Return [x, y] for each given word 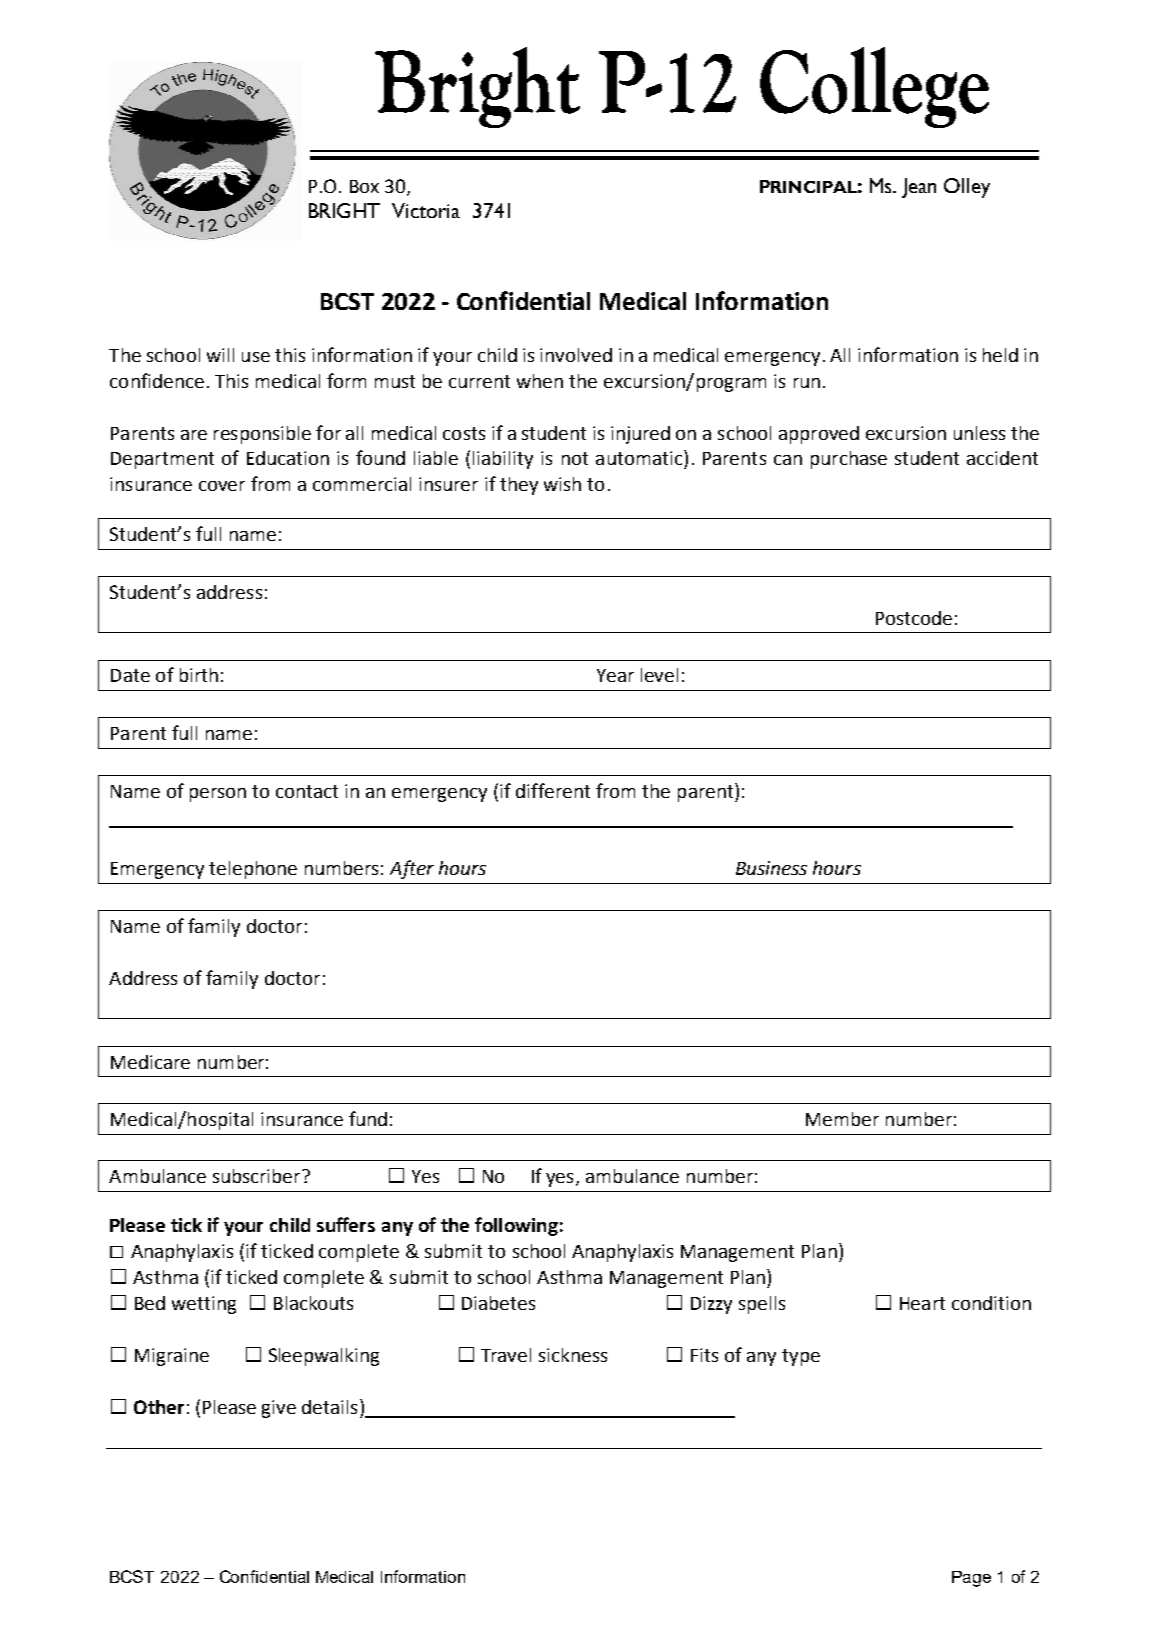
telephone [253, 870]
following [516, 1226]
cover [222, 486]
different [553, 790]
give [279, 1409]
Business [771, 868]
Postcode [914, 618]
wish [562, 484]
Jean [919, 188]
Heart [922, 1303]
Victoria [426, 210]
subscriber [258, 1176]
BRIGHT [344, 210]
